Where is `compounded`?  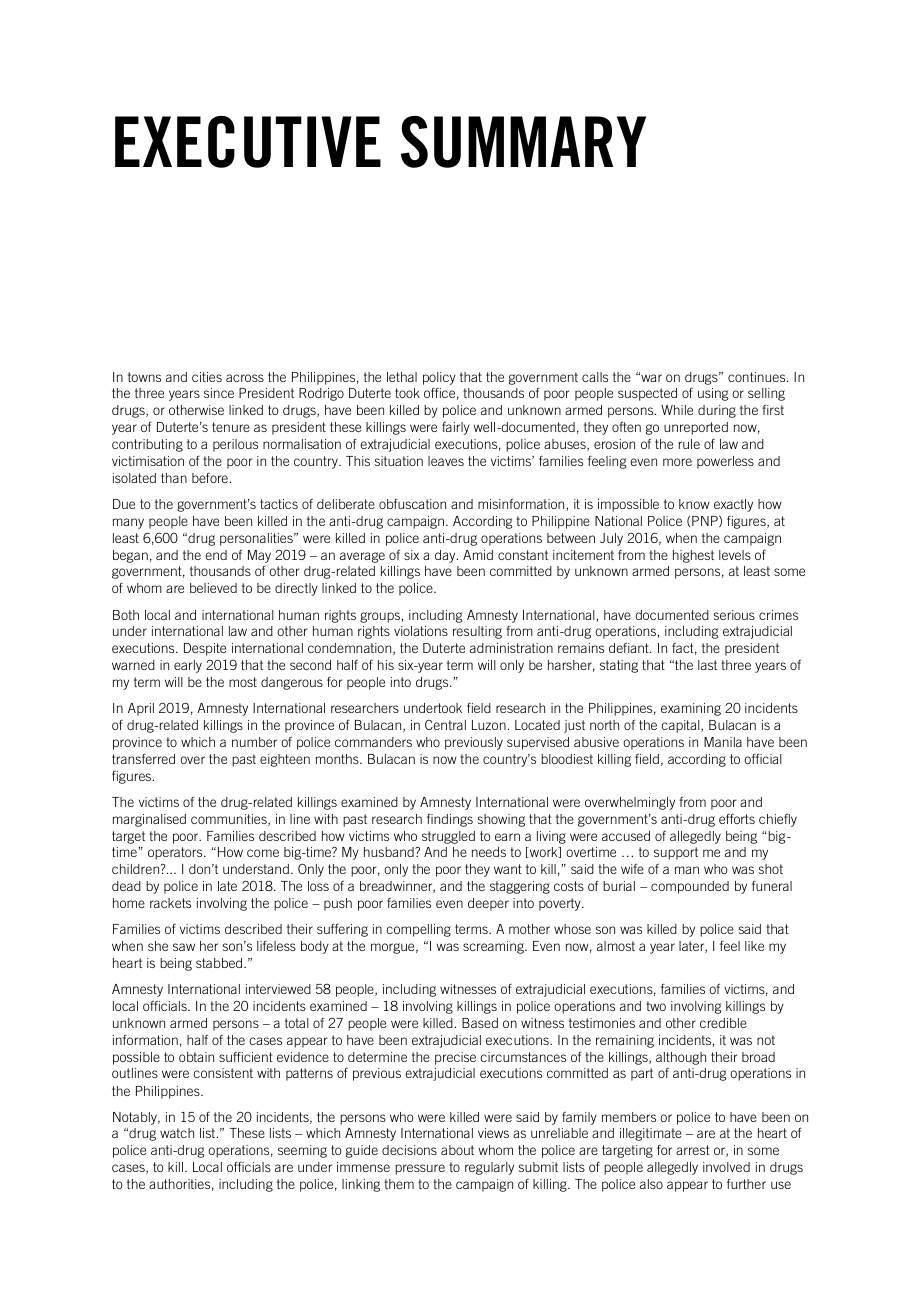 compounded is located at coordinates (690, 887).
